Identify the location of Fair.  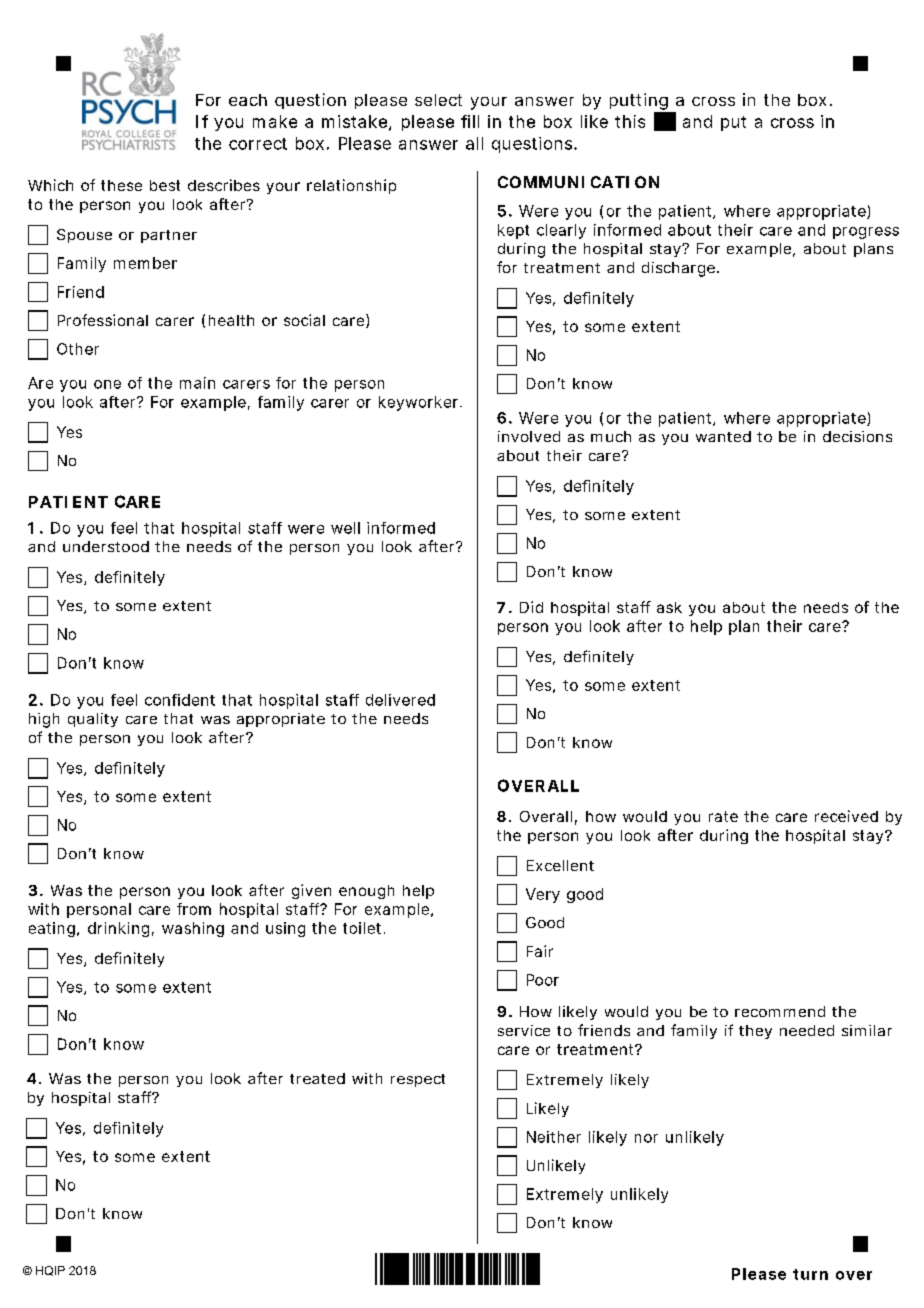
(540, 951).
